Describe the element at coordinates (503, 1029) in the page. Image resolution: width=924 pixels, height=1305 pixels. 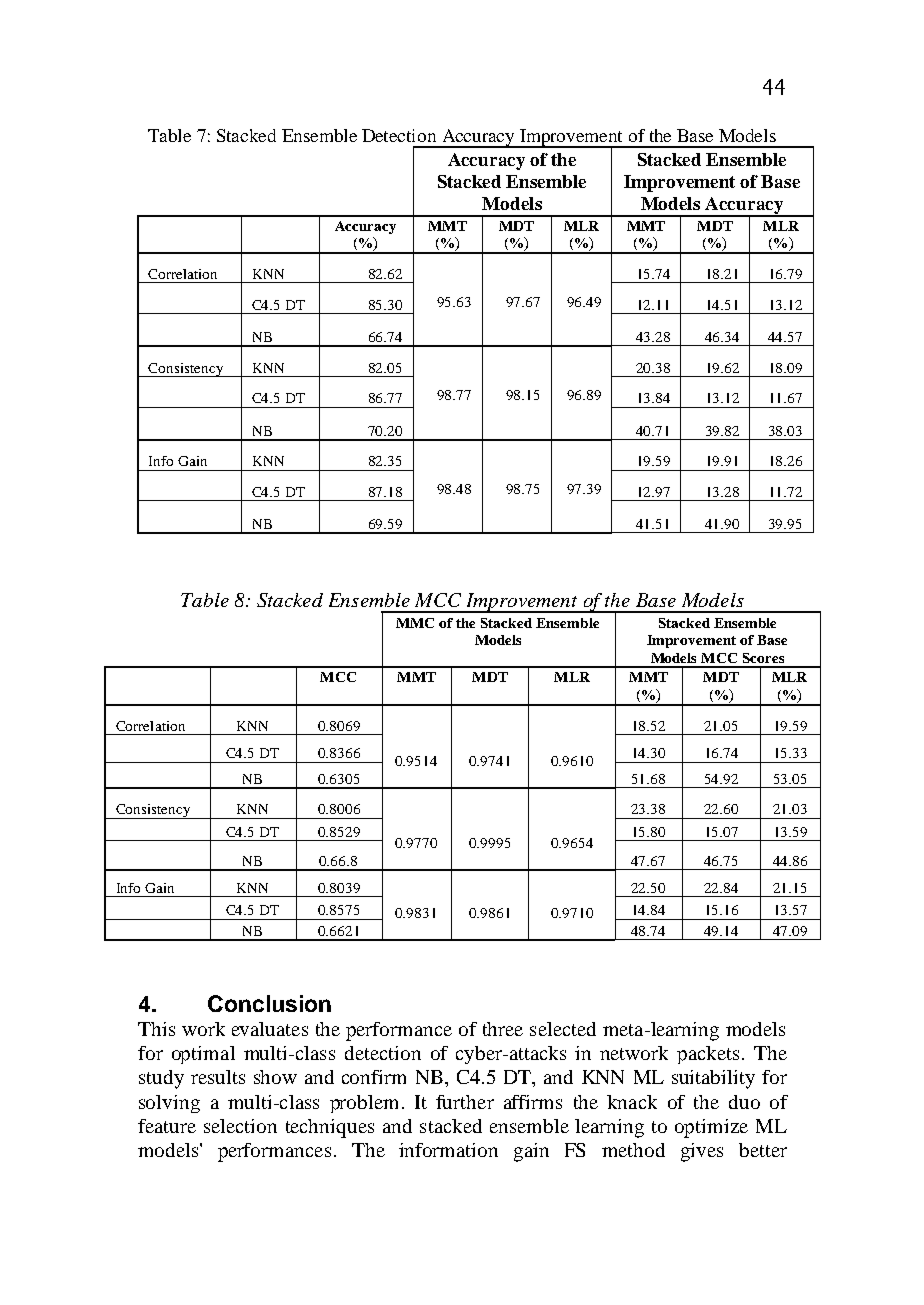
I see `three` at that location.
